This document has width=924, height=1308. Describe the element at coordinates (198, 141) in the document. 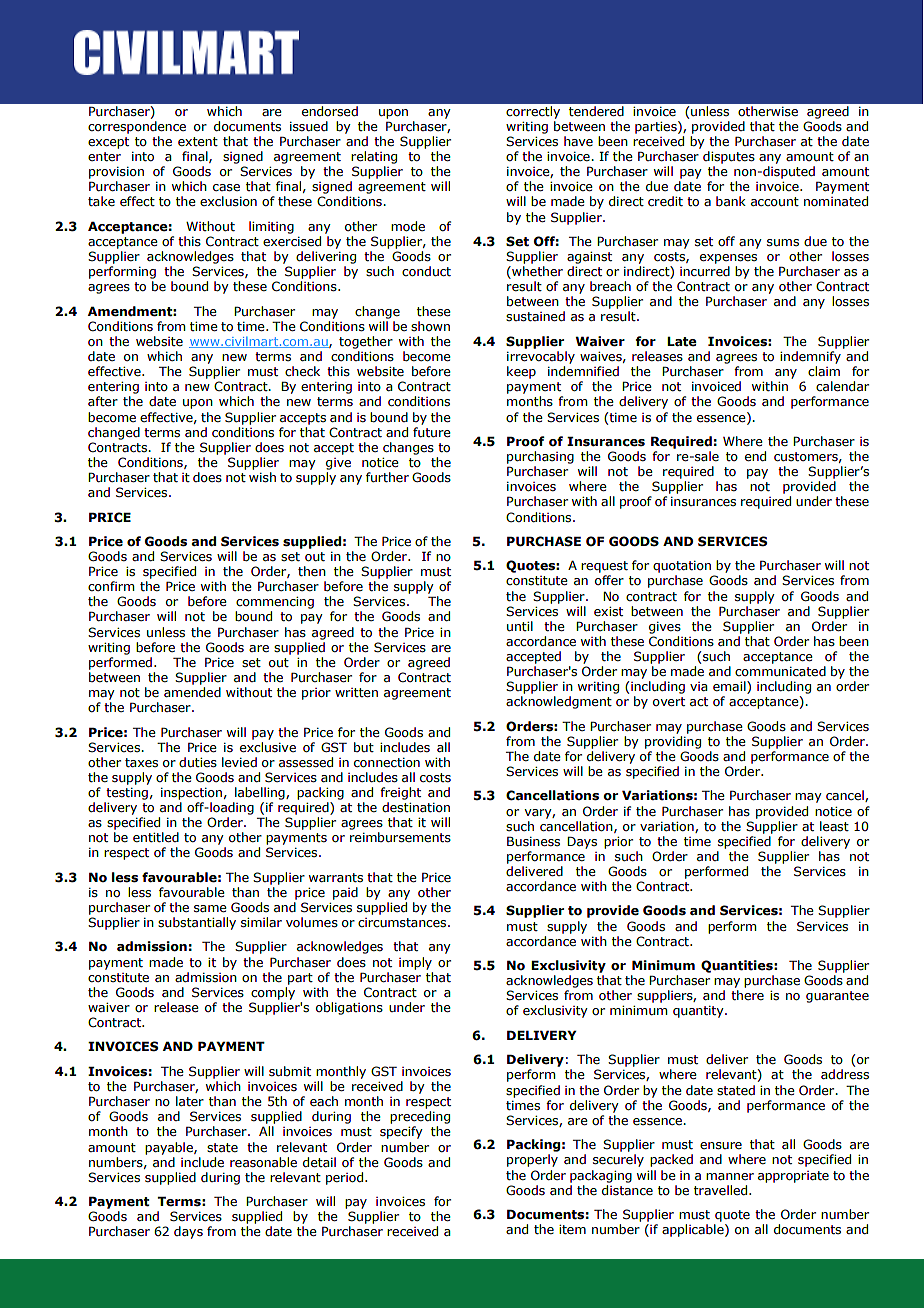

I see `extent` at that location.
